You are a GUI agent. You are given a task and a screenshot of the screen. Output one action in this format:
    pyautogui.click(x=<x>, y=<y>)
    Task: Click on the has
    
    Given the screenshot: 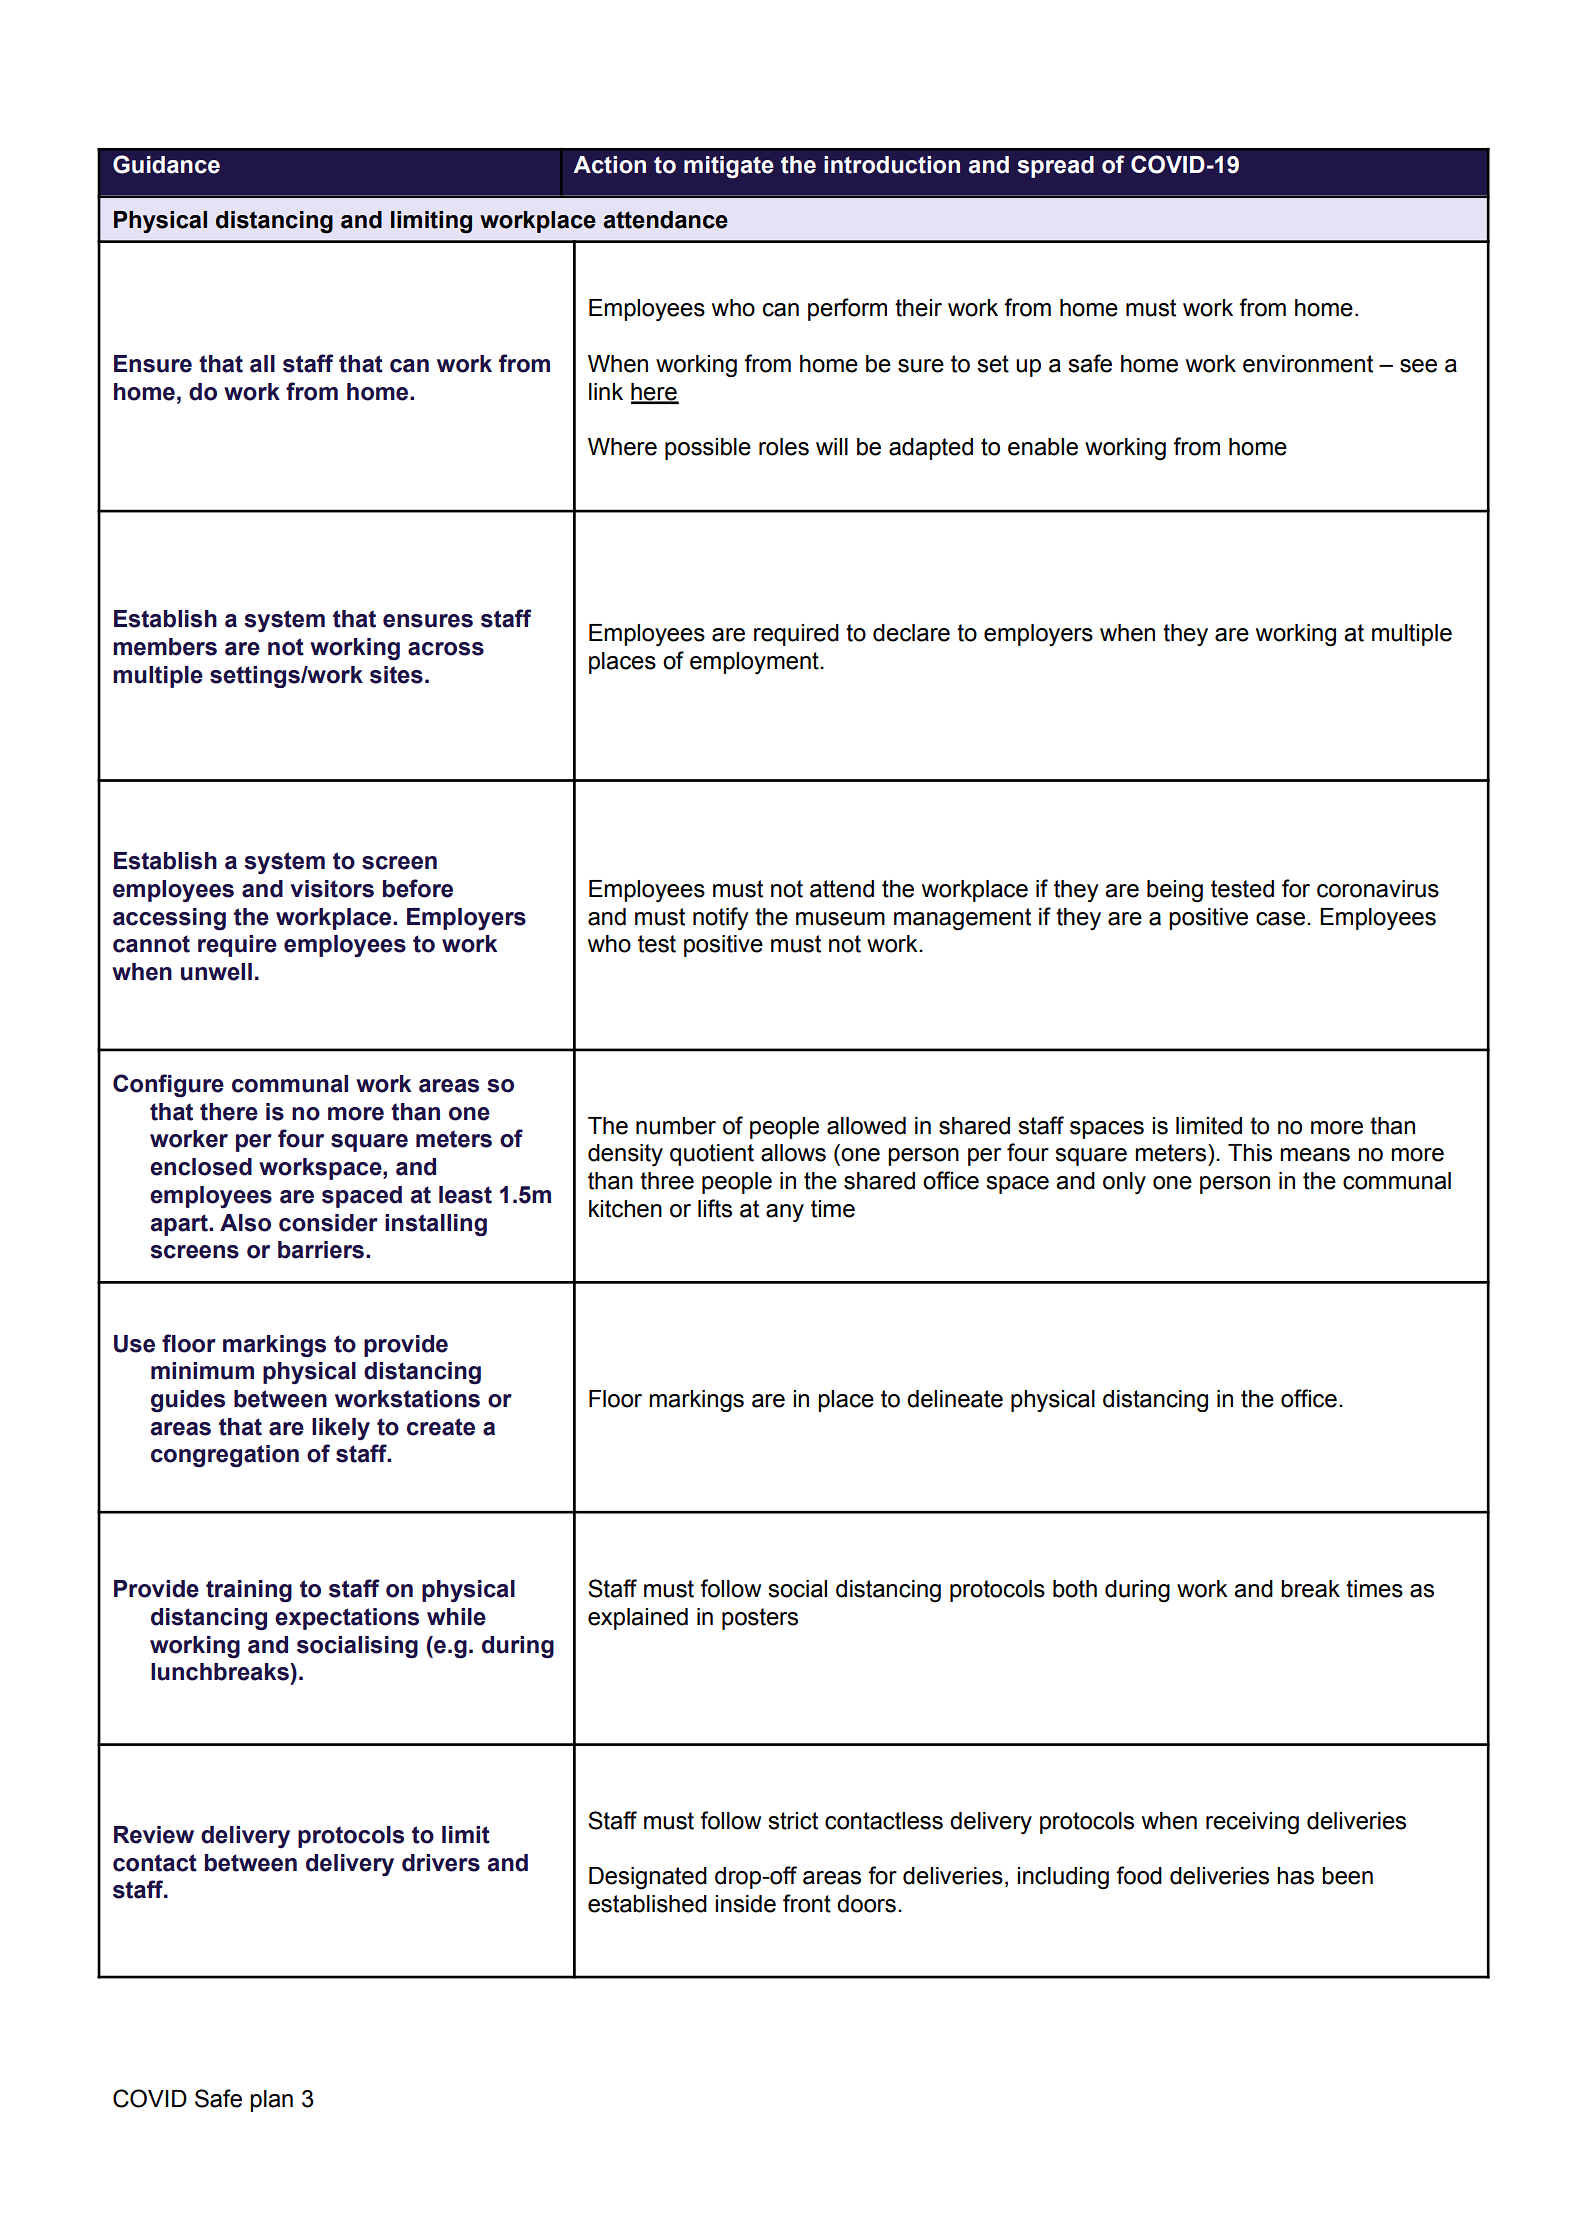 What is the action you would take?
    pyautogui.click(x=1295, y=1876)
